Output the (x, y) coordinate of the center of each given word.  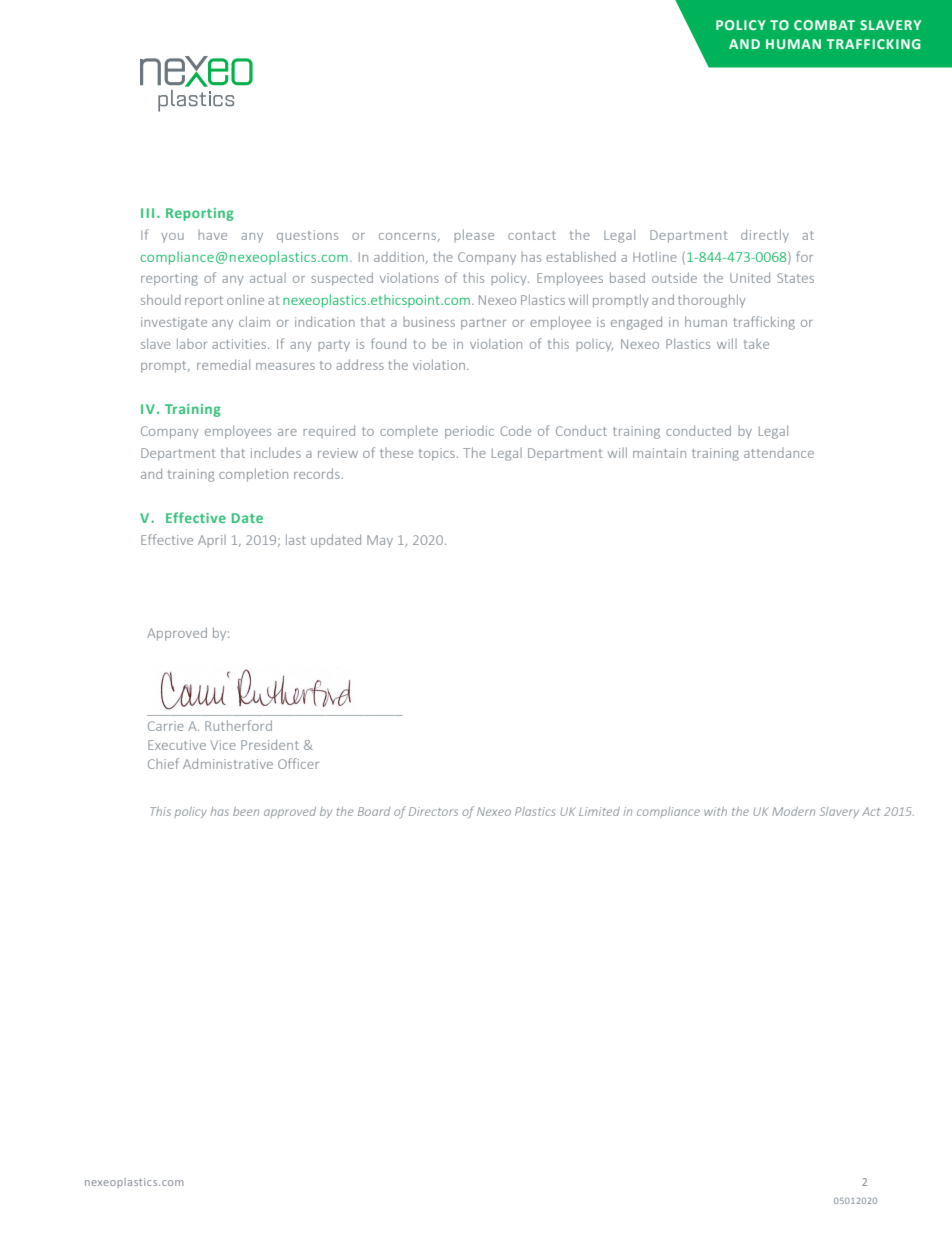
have (212, 235)
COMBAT (824, 25)
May (380, 541)
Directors (433, 811)
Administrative (228, 763)
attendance (779, 453)
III (147, 213)
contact (532, 235)
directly (765, 235)
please (474, 235)
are (287, 432)
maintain (659, 453)
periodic (469, 432)
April (212, 541)
